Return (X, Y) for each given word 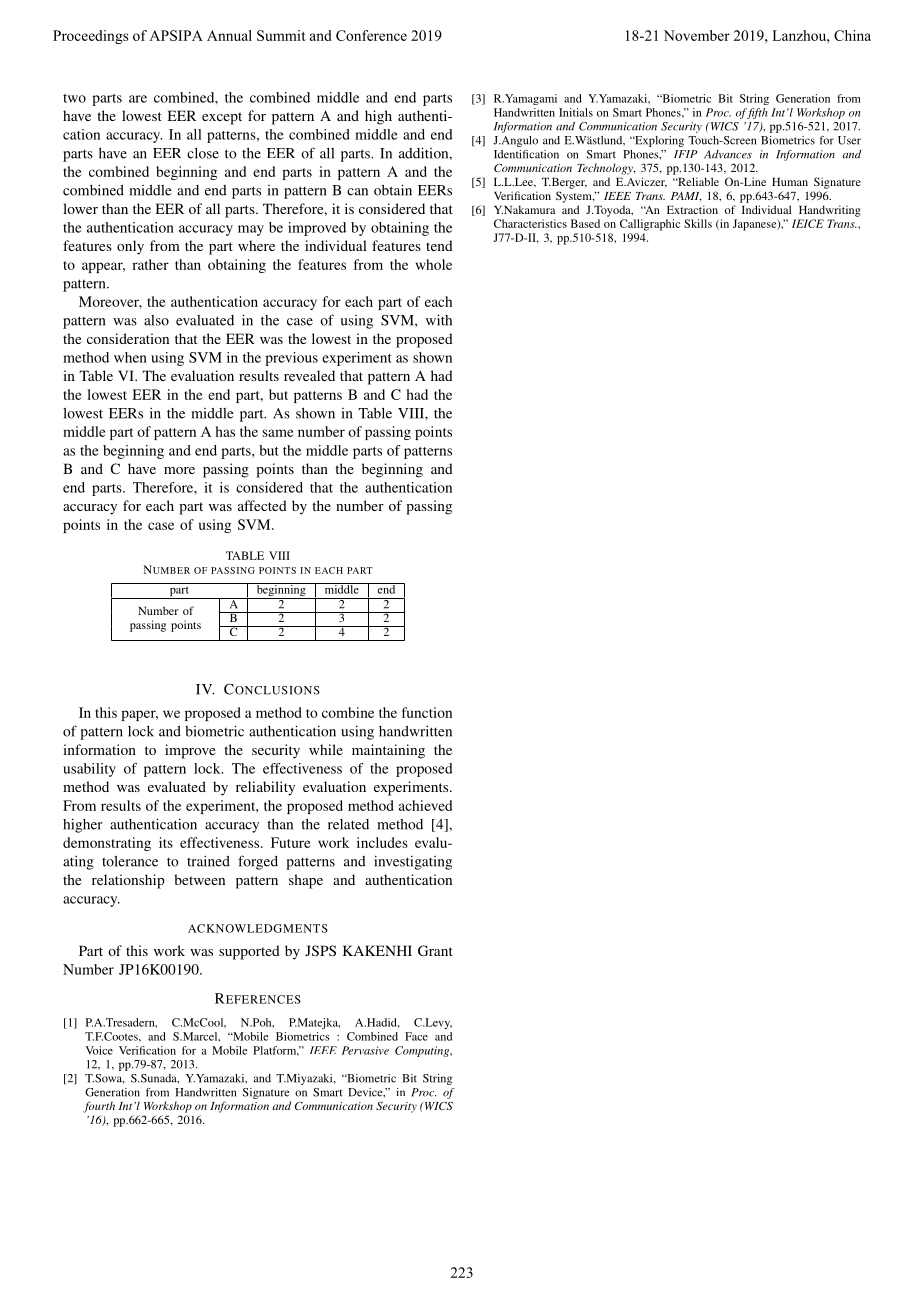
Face (416, 1036)
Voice (99, 1050)
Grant (435, 950)
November (697, 35)
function (427, 712)
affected (262, 505)
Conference (371, 35)
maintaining (388, 751)
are (138, 99)
